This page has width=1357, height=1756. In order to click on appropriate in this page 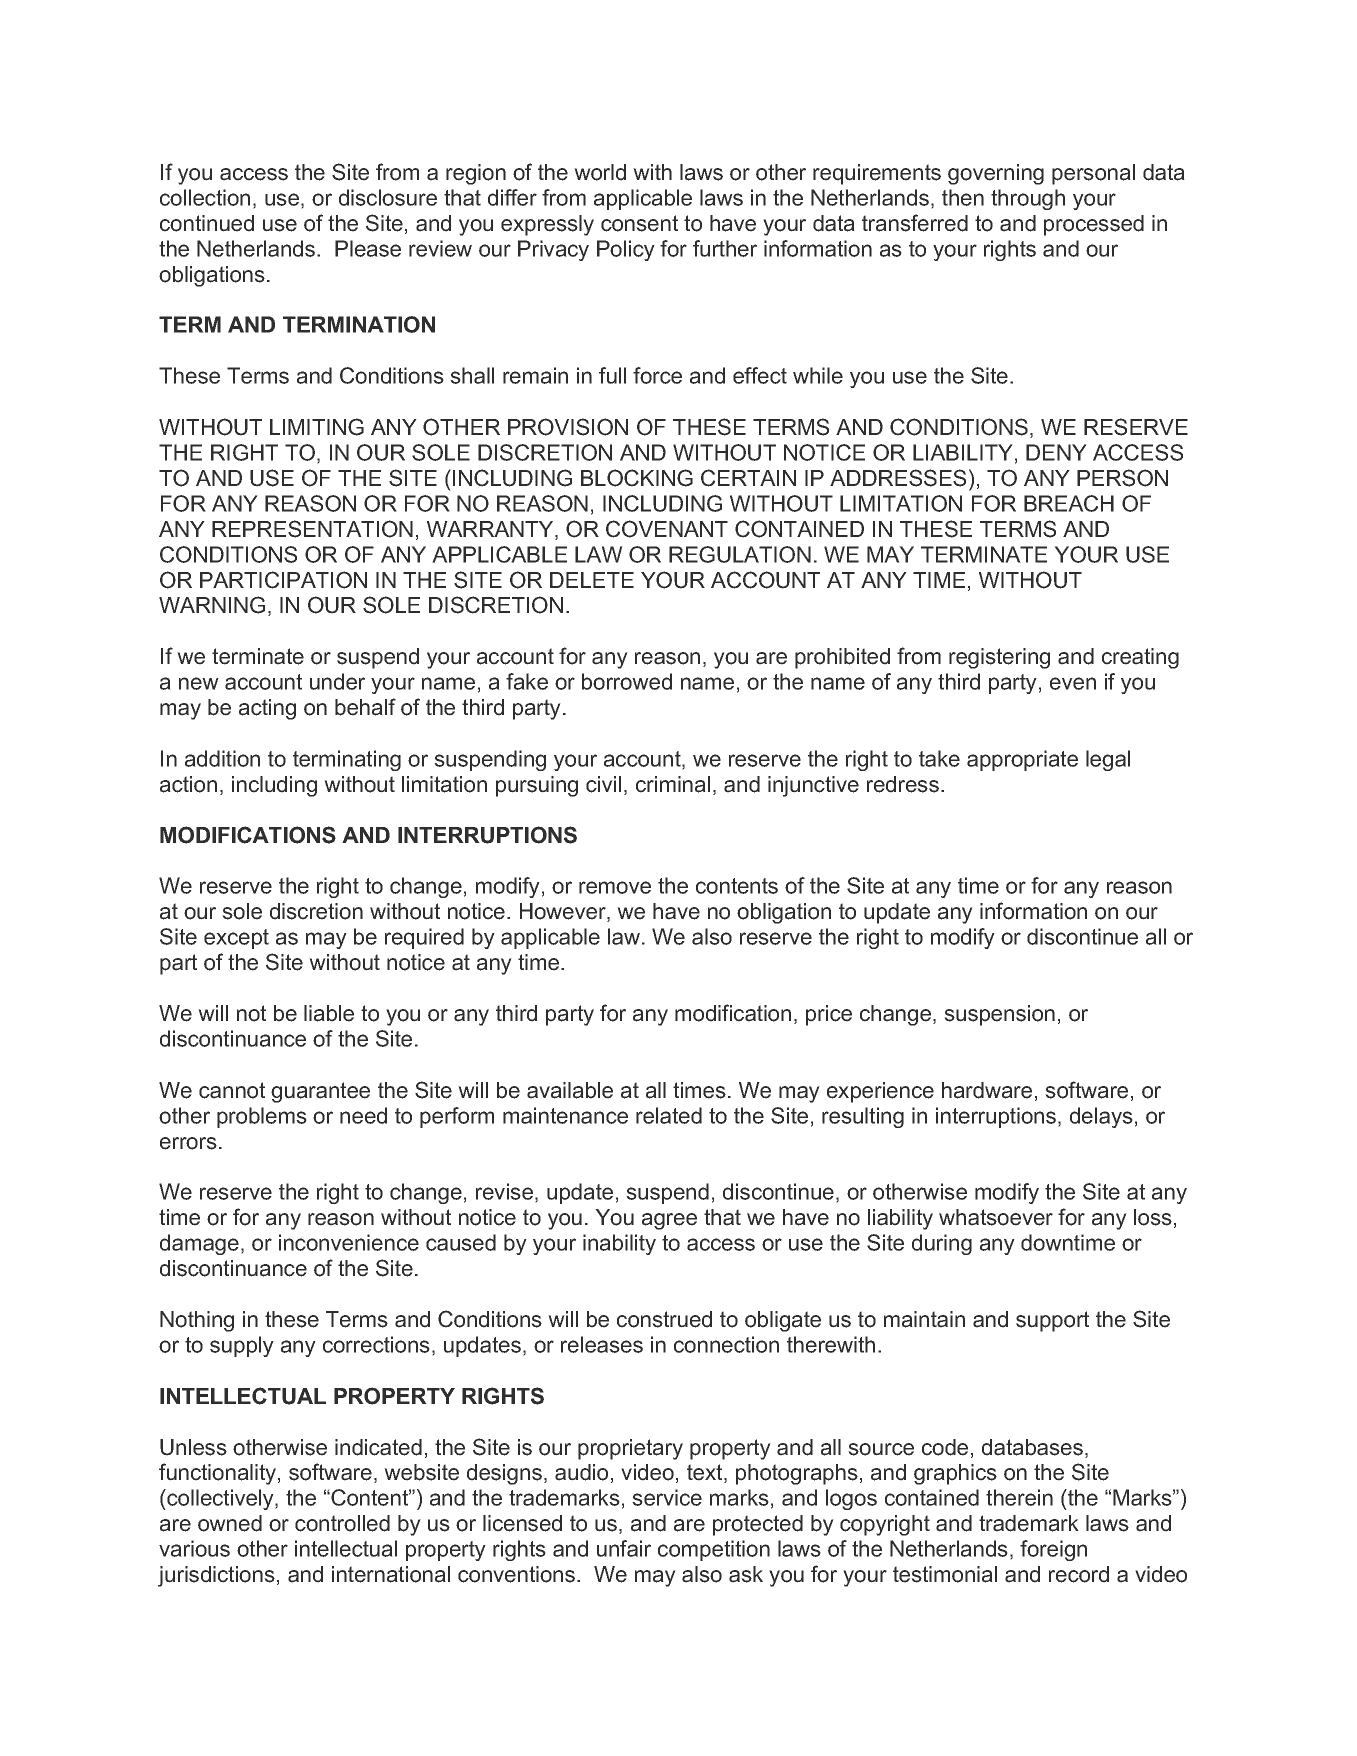, I will do `click(1022, 760)`.
